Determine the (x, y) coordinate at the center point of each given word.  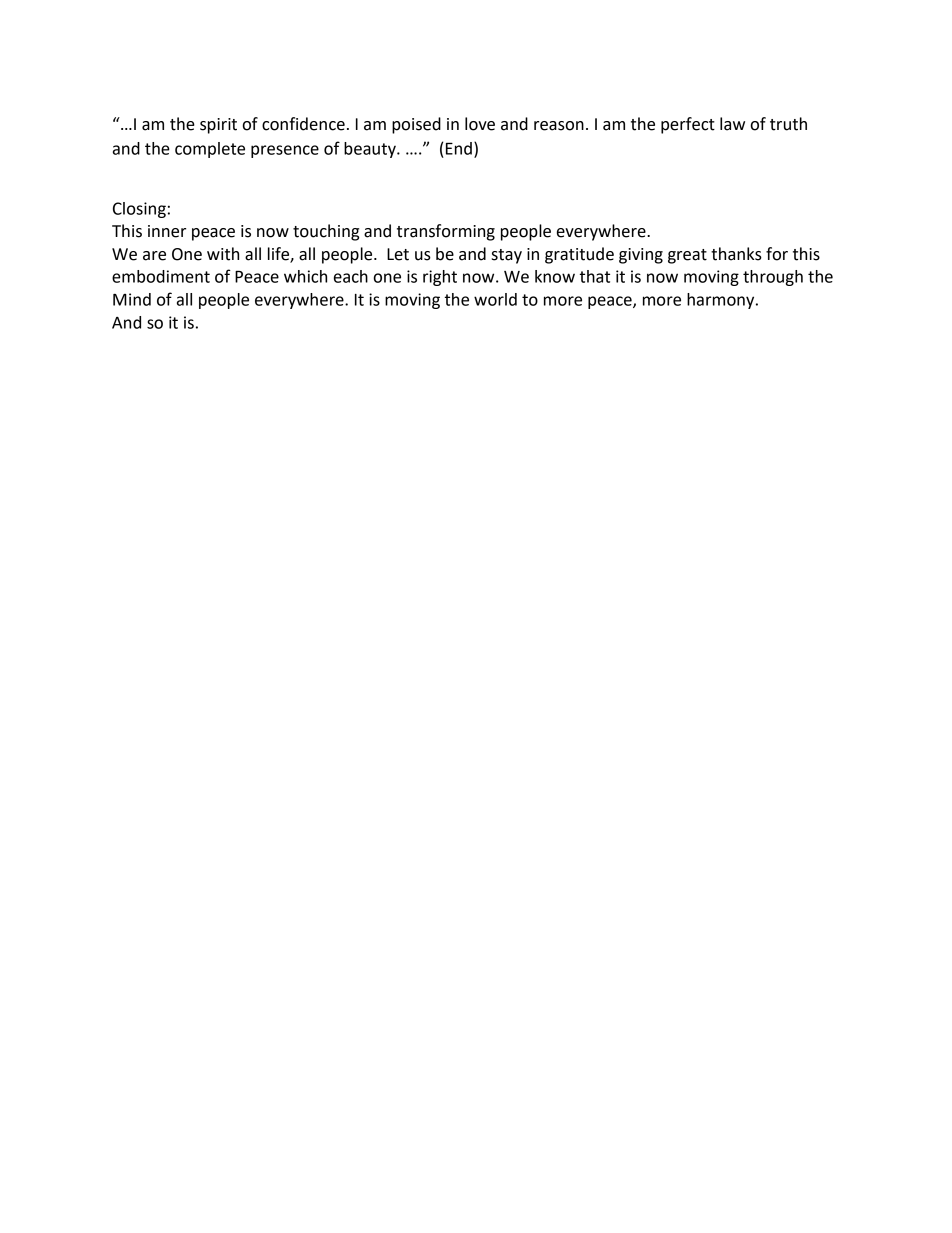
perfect (688, 125)
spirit (218, 126)
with (223, 254)
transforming (446, 232)
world (495, 299)
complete (210, 150)
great (687, 256)
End (459, 148)
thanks (736, 254)
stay (507, 256)
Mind (132, 299)
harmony (722, 301)
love (480, 124)
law (732, 124)
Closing (139, 210)
